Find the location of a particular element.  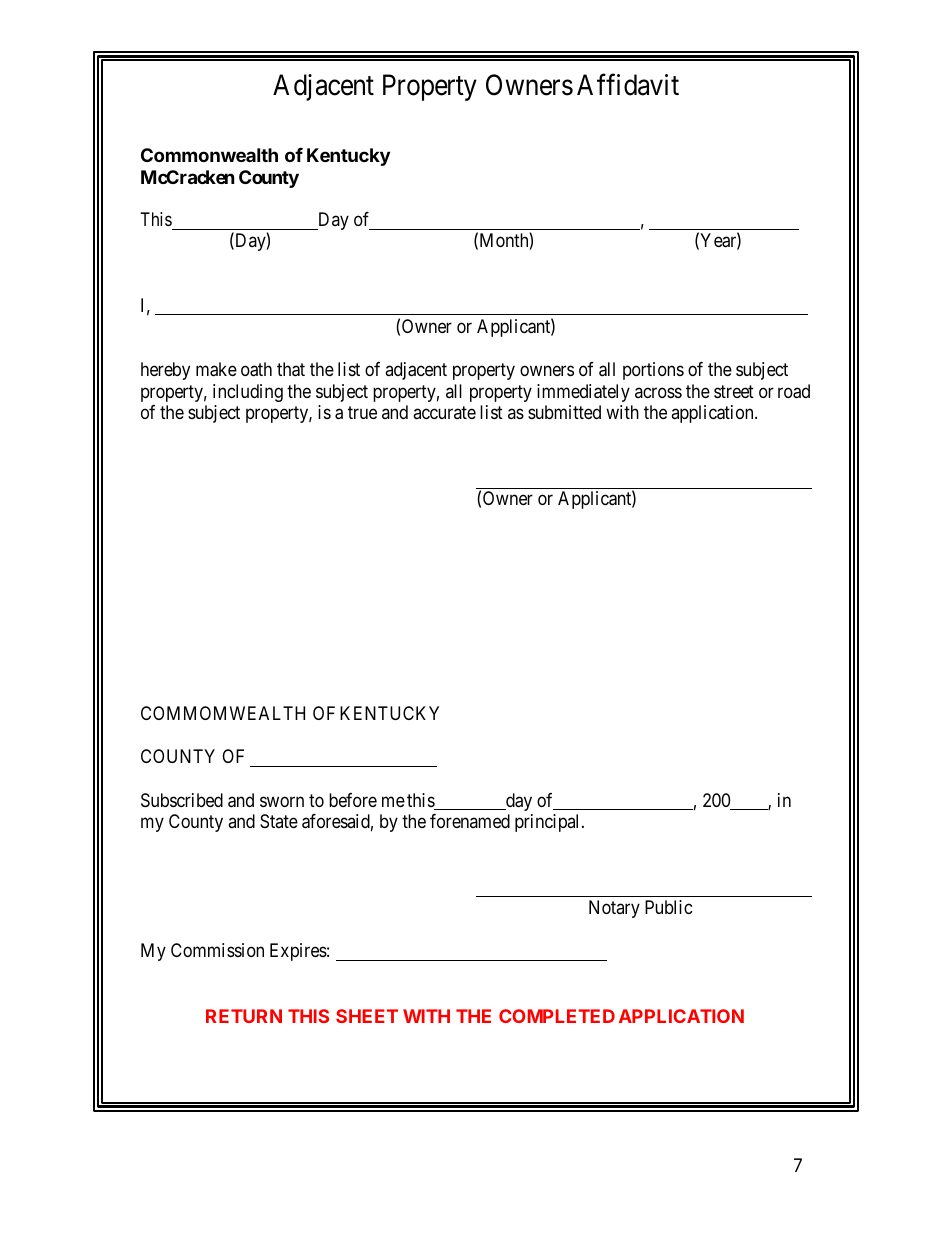

RETURN is located at coordinates (244, 1016).
